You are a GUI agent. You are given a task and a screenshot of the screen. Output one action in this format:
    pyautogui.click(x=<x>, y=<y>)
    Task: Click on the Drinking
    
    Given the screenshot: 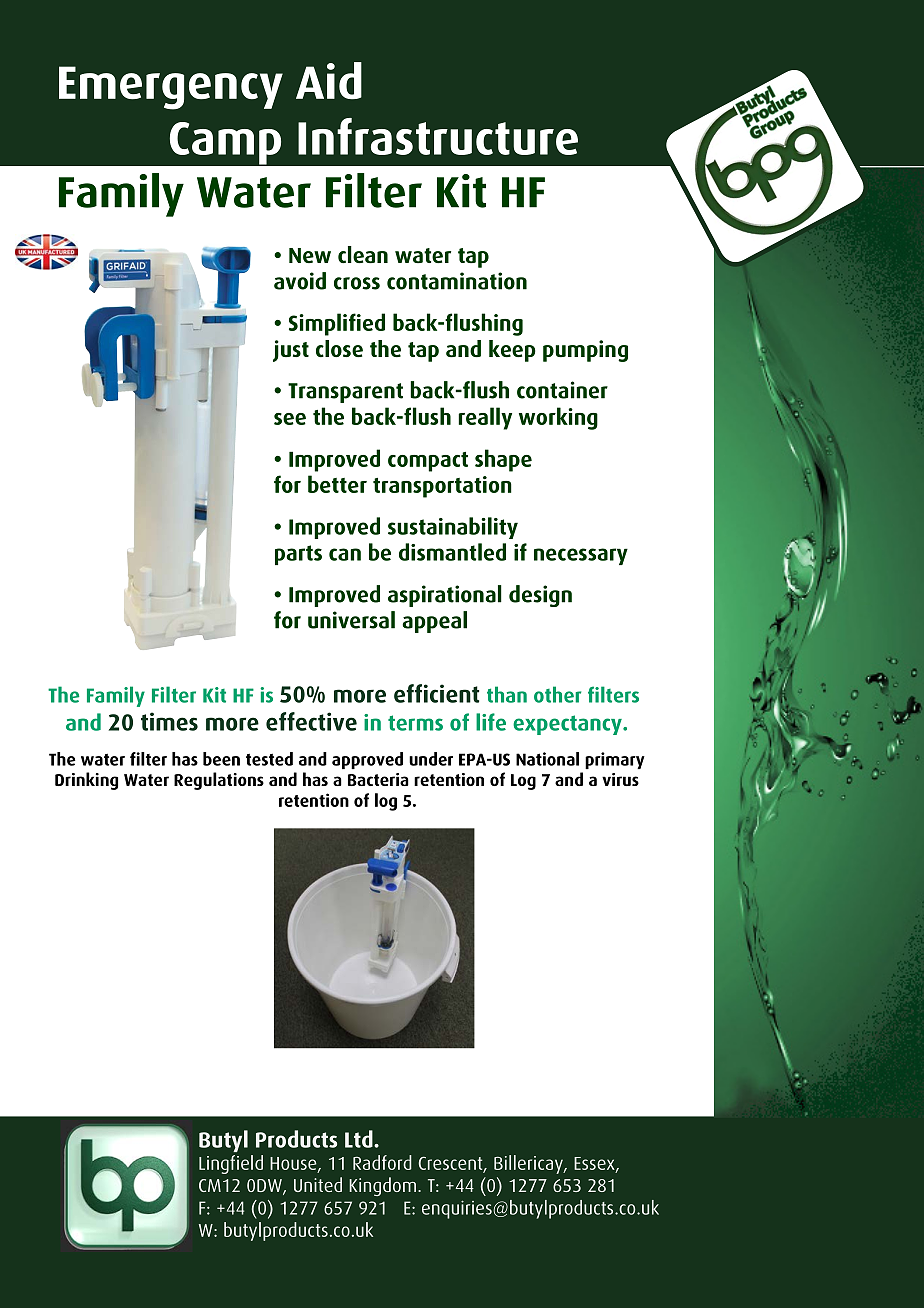 What is the action you would take?
    pyautogui.click(x=86, y=781)
